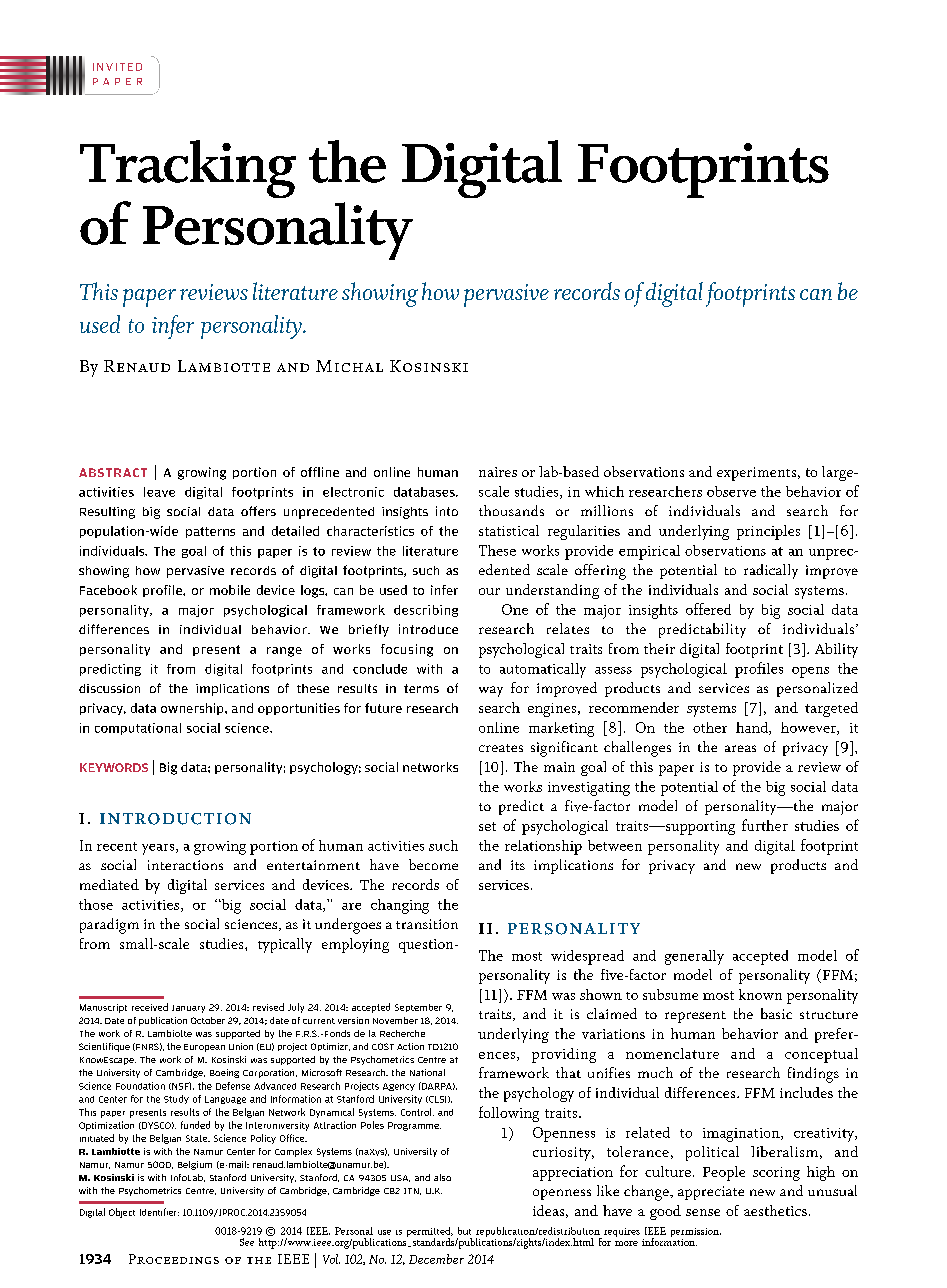  I want to click on Tracking, so click(188, 169).
